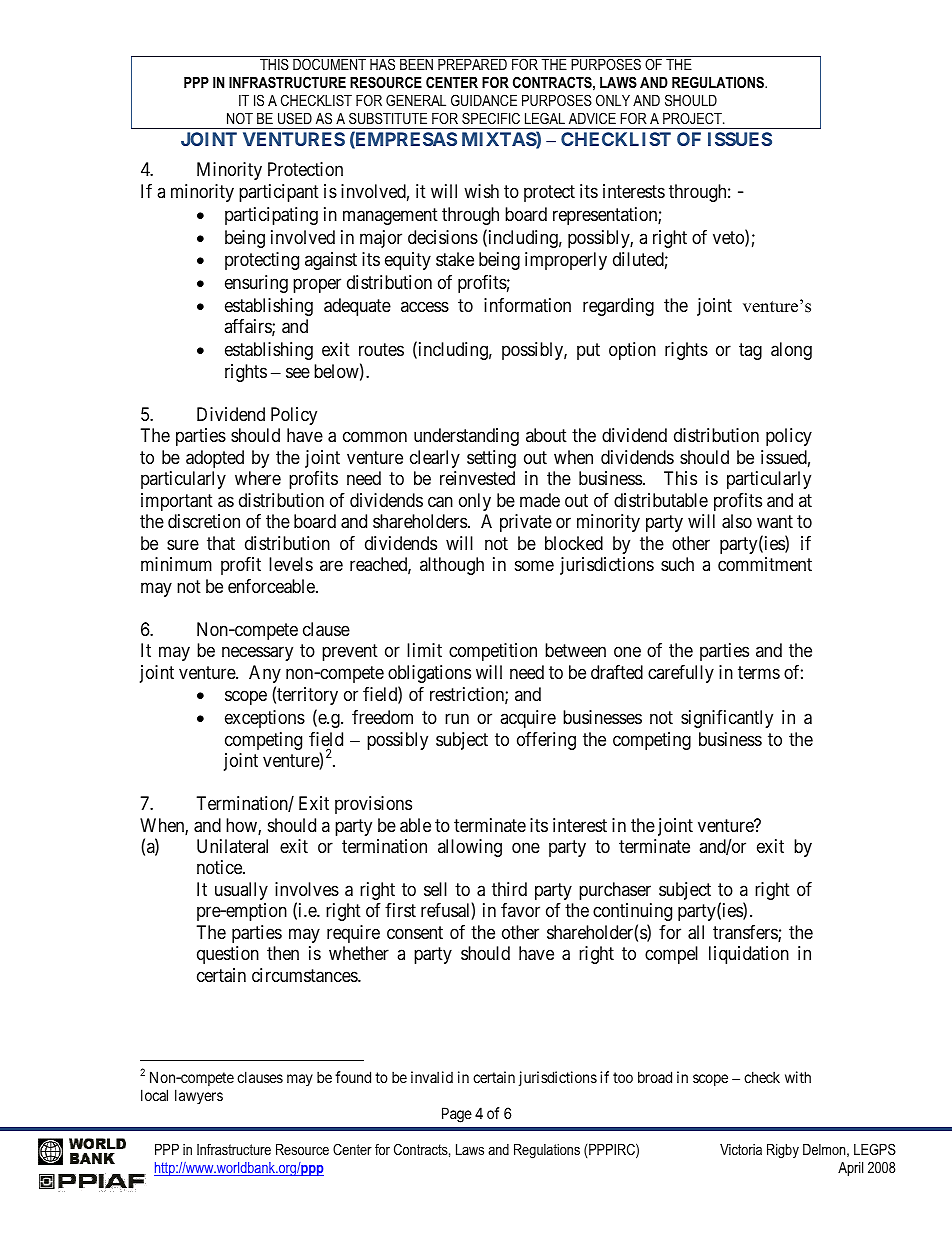 This screenshot has height=1233, width=952. What do you see at coordinates (740, 139) in the screenshot?
I see `ISSUES` at bounding box center [740, 139].
